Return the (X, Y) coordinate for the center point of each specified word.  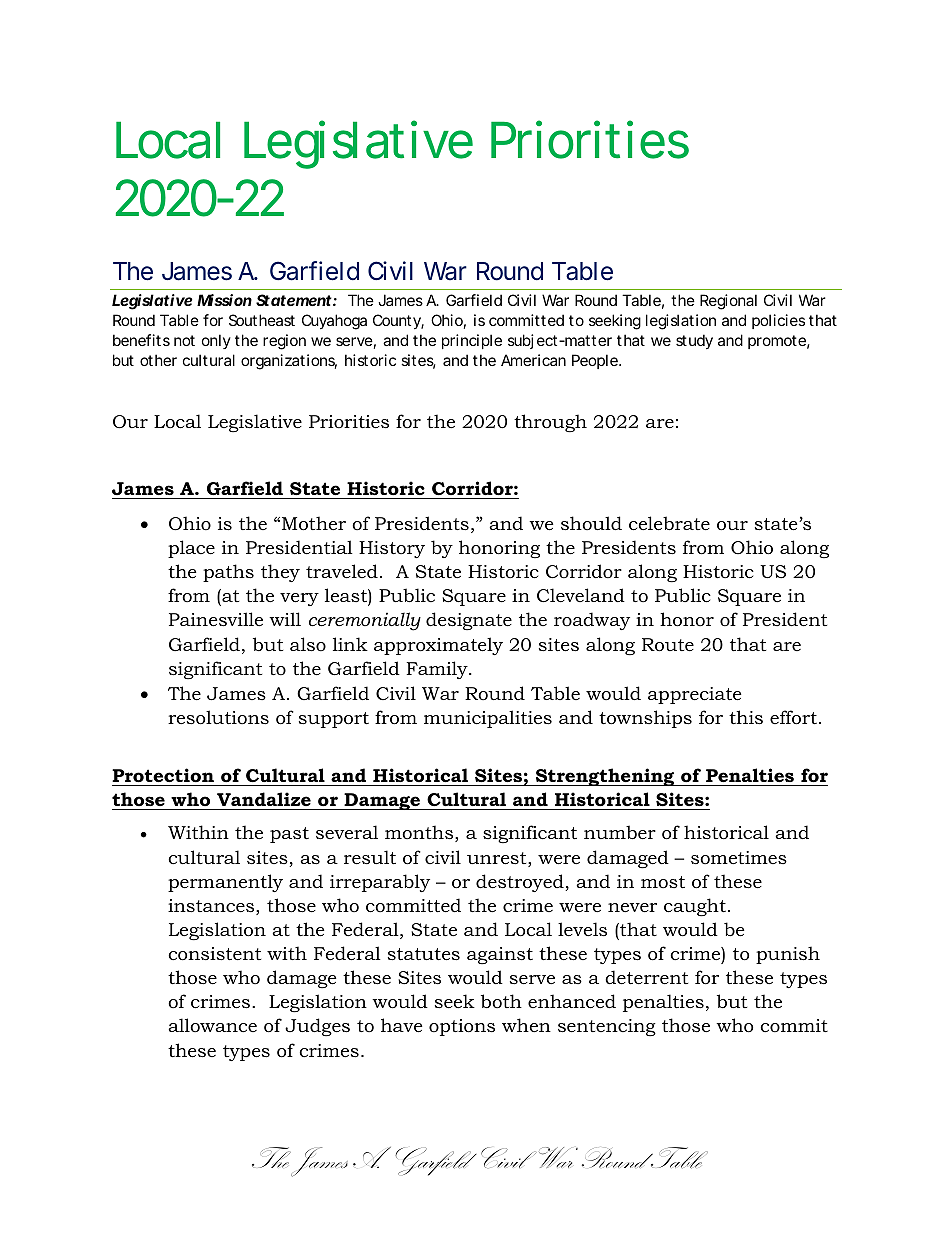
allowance (212, 1025)
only (216, 341)
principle (472, 341)
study (694, 341)
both (501, 1001)
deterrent (646, 977)
